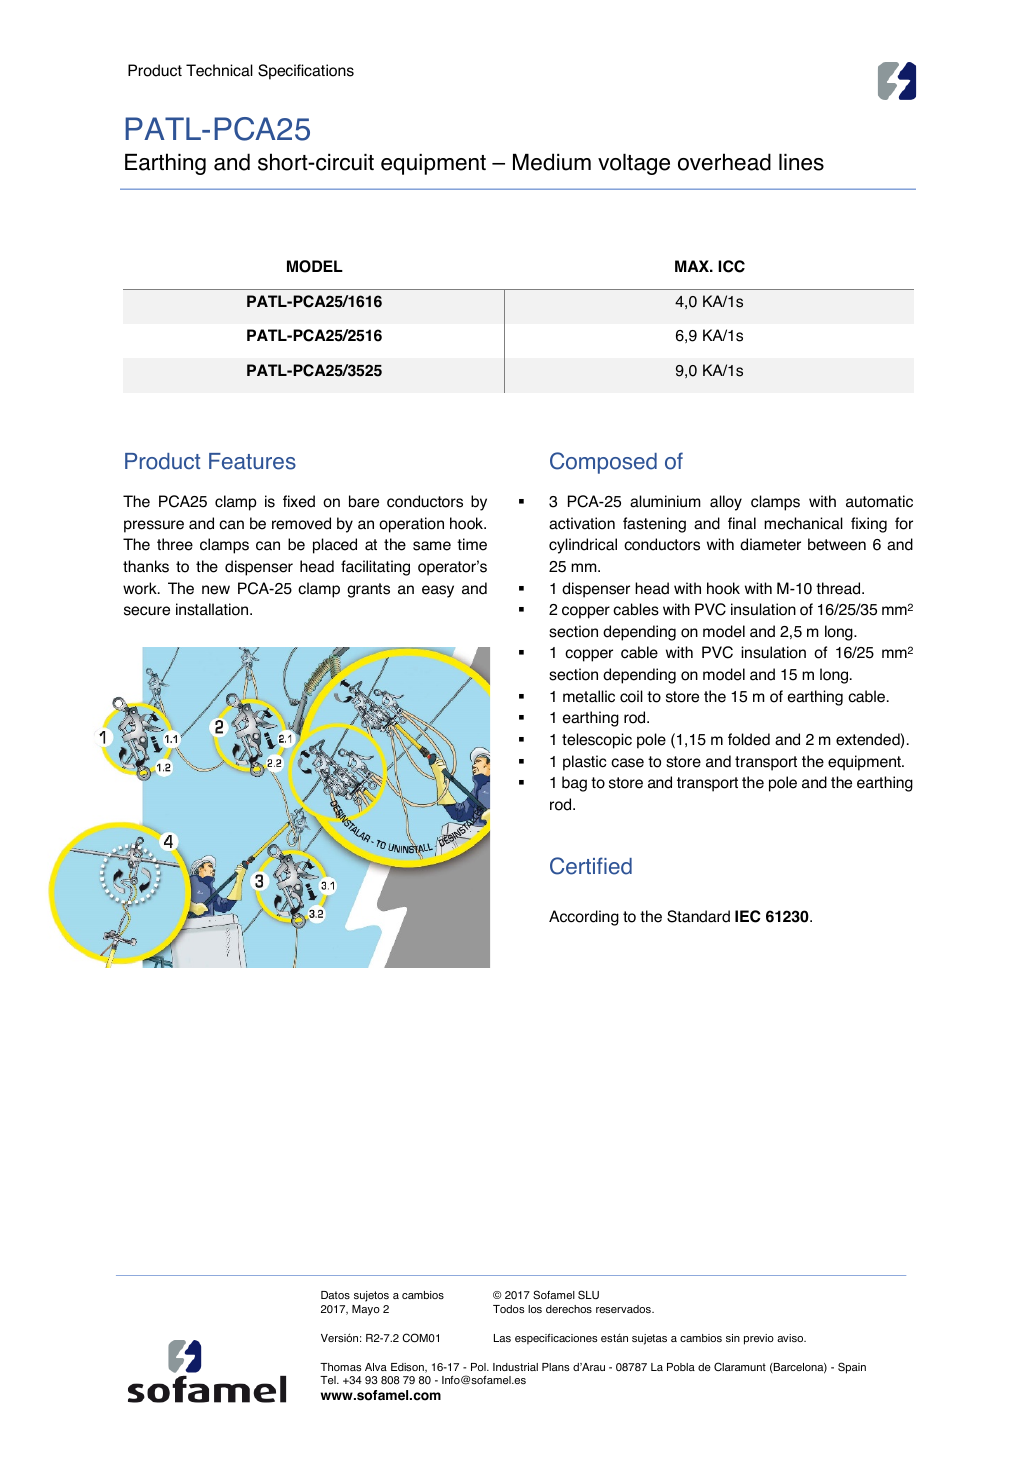 The height and width of the screenshot is (1466, 1036). Describe the element at coordinates (852, 1368) in the screenshot. I see `Spain` at that location.
